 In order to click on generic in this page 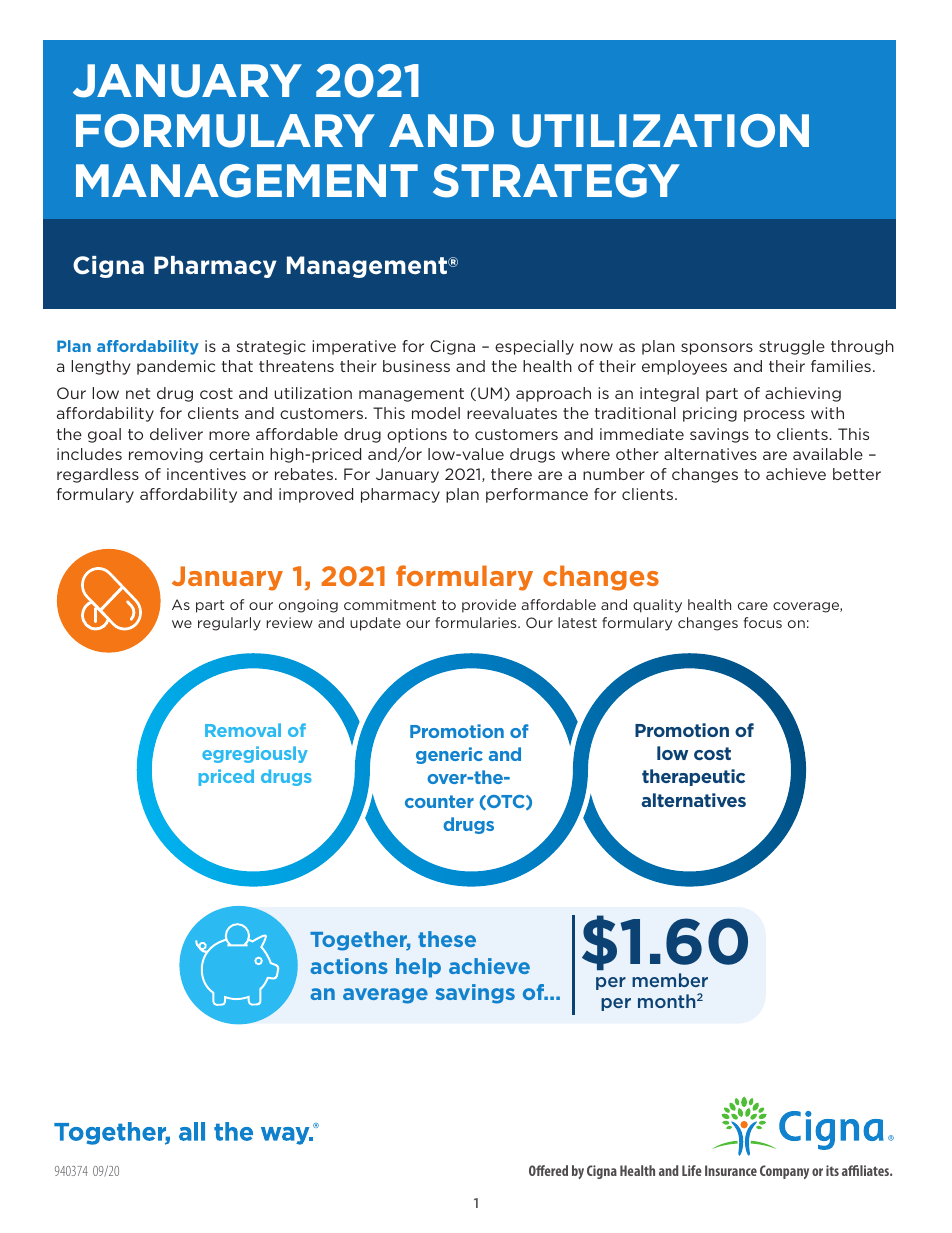, I will do `click(449, 755)`.
